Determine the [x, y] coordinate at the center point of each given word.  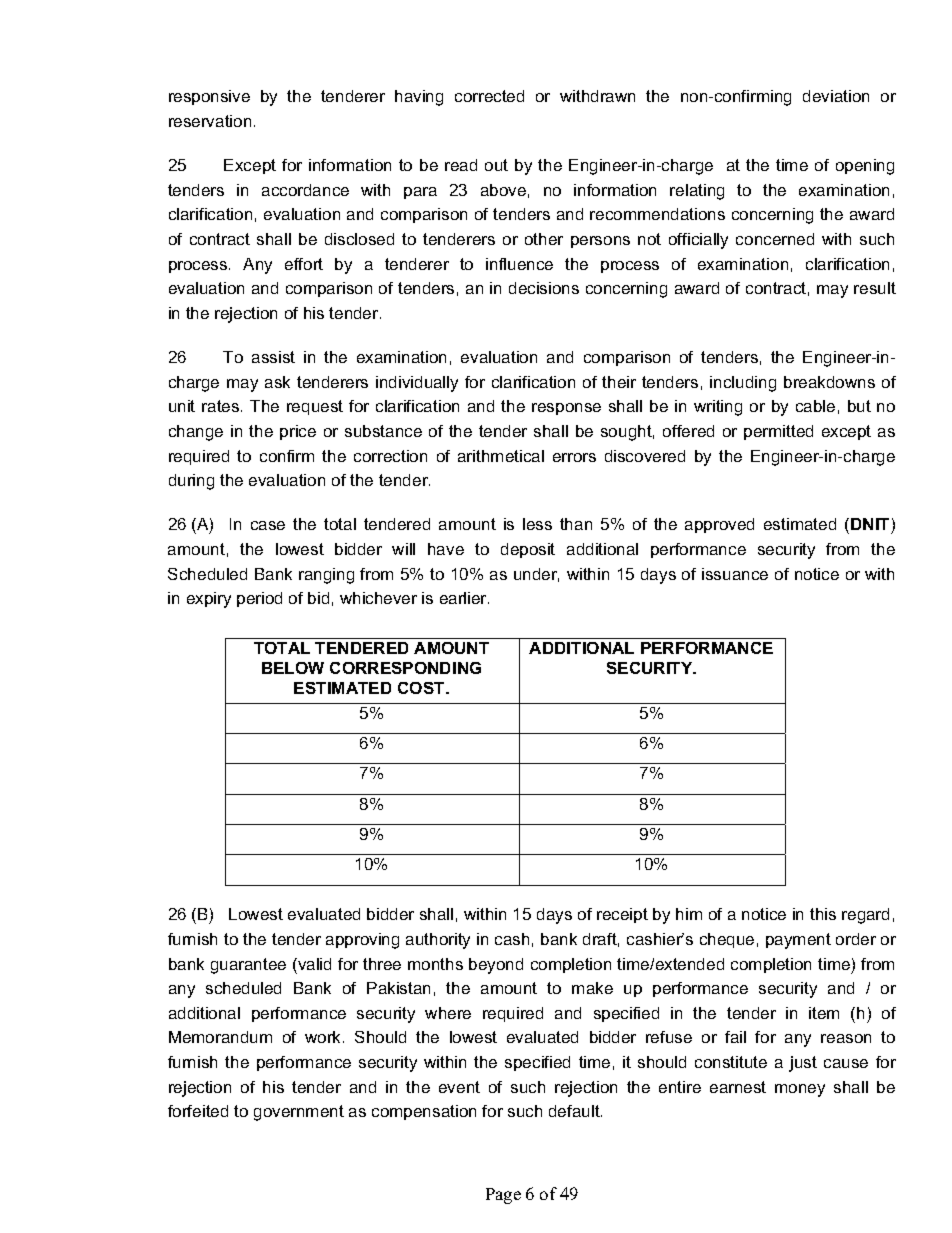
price [298, 432]
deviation [836, 96]
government [299, 1113]
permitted [778, 432]
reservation [210, 121]
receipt [622, 915]
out [496, 165]
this [823, 914]
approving [362, 941]
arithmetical [501, 456]
